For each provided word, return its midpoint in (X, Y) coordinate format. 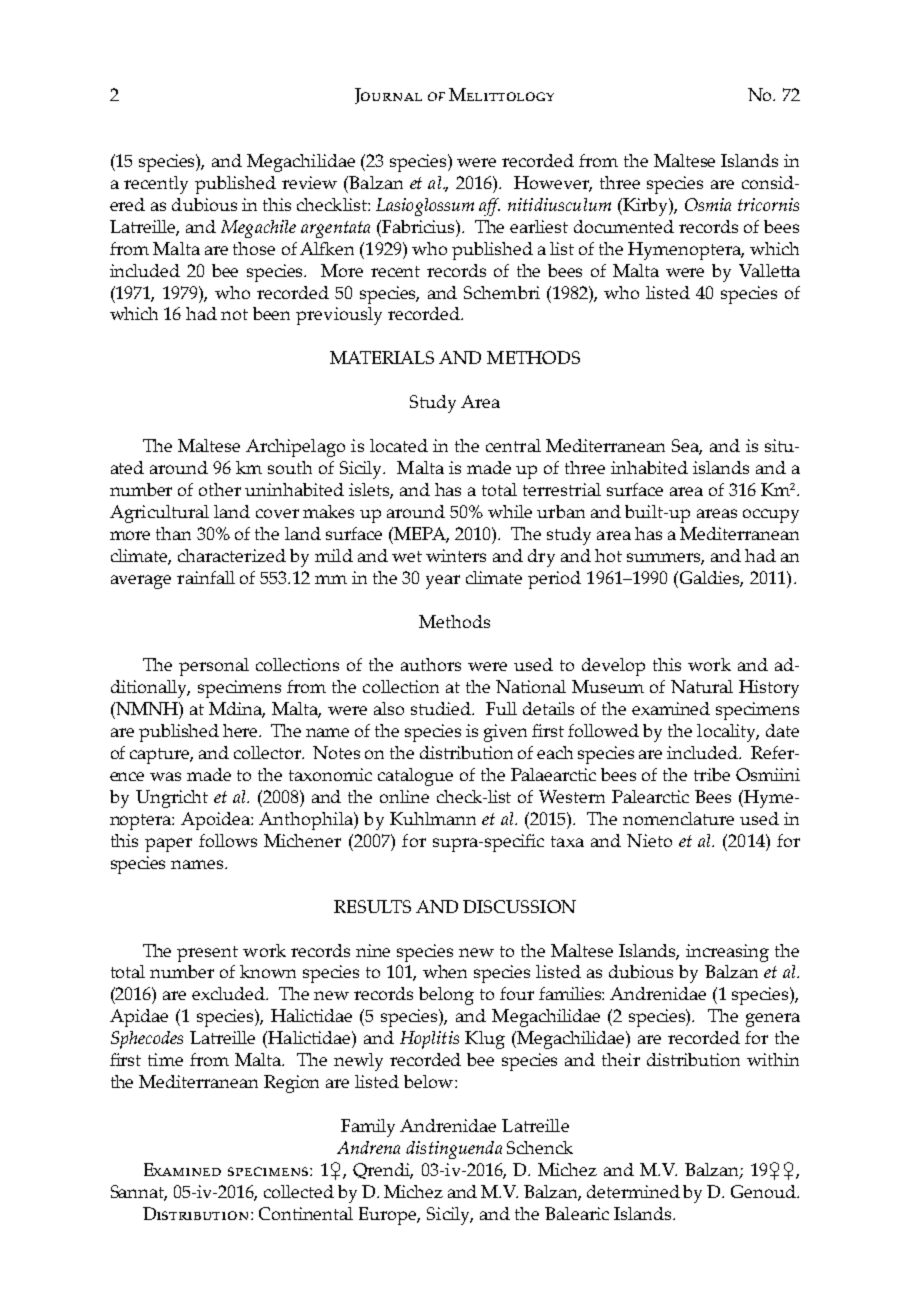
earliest (539, 226)
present (207, 954)
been (271, 313)
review (309, 182)
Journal (388, 96)
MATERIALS (382, 357)
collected (299, 1191)
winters (456, 555)
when (445, 971)
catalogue (415, 777)
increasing (727, 953)
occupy (771, 516)
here (242, 730)
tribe (712, 774)
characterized (232, 555)
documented (624, 226)
